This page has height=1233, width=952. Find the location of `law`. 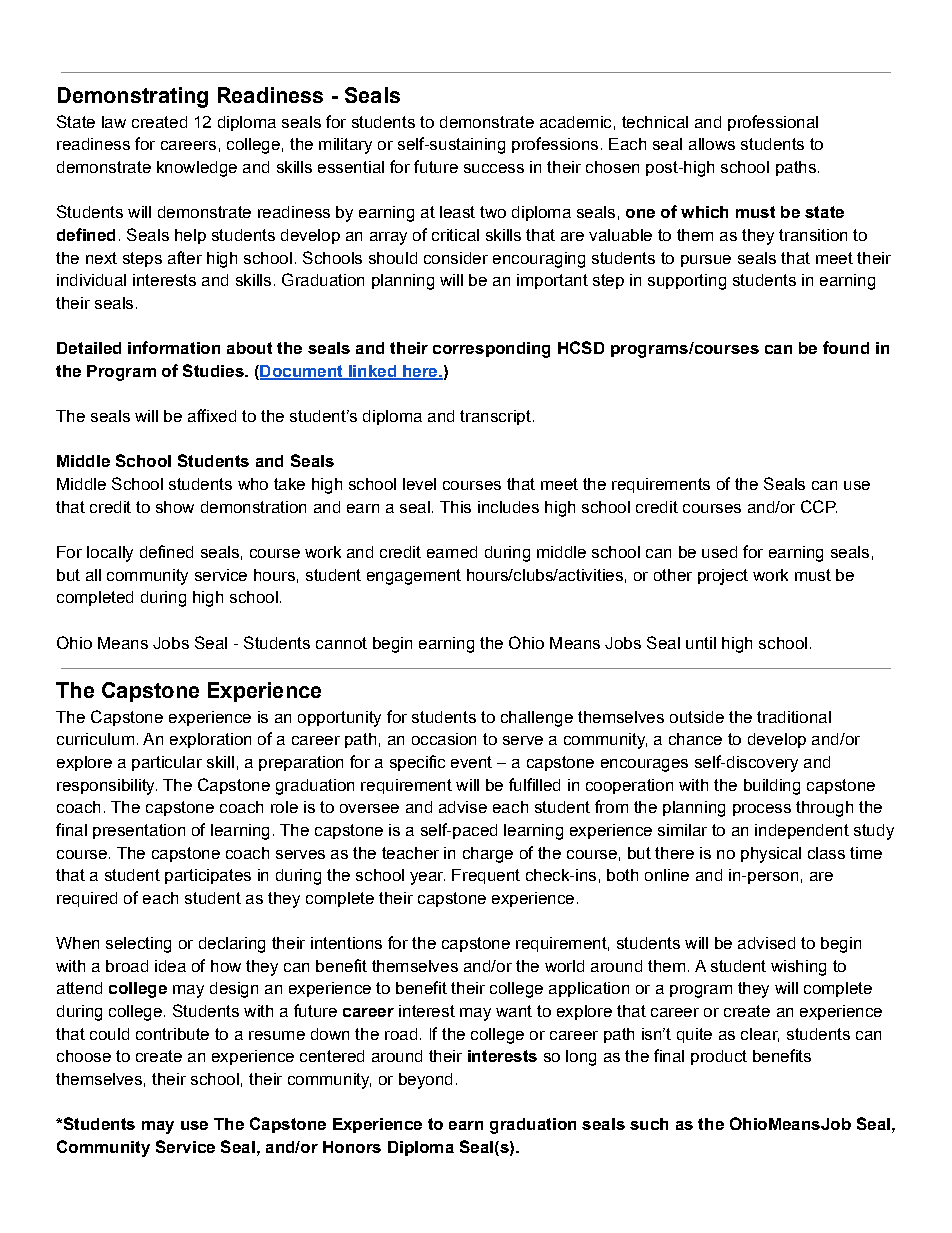

law is located at coordinates (114, 122).
